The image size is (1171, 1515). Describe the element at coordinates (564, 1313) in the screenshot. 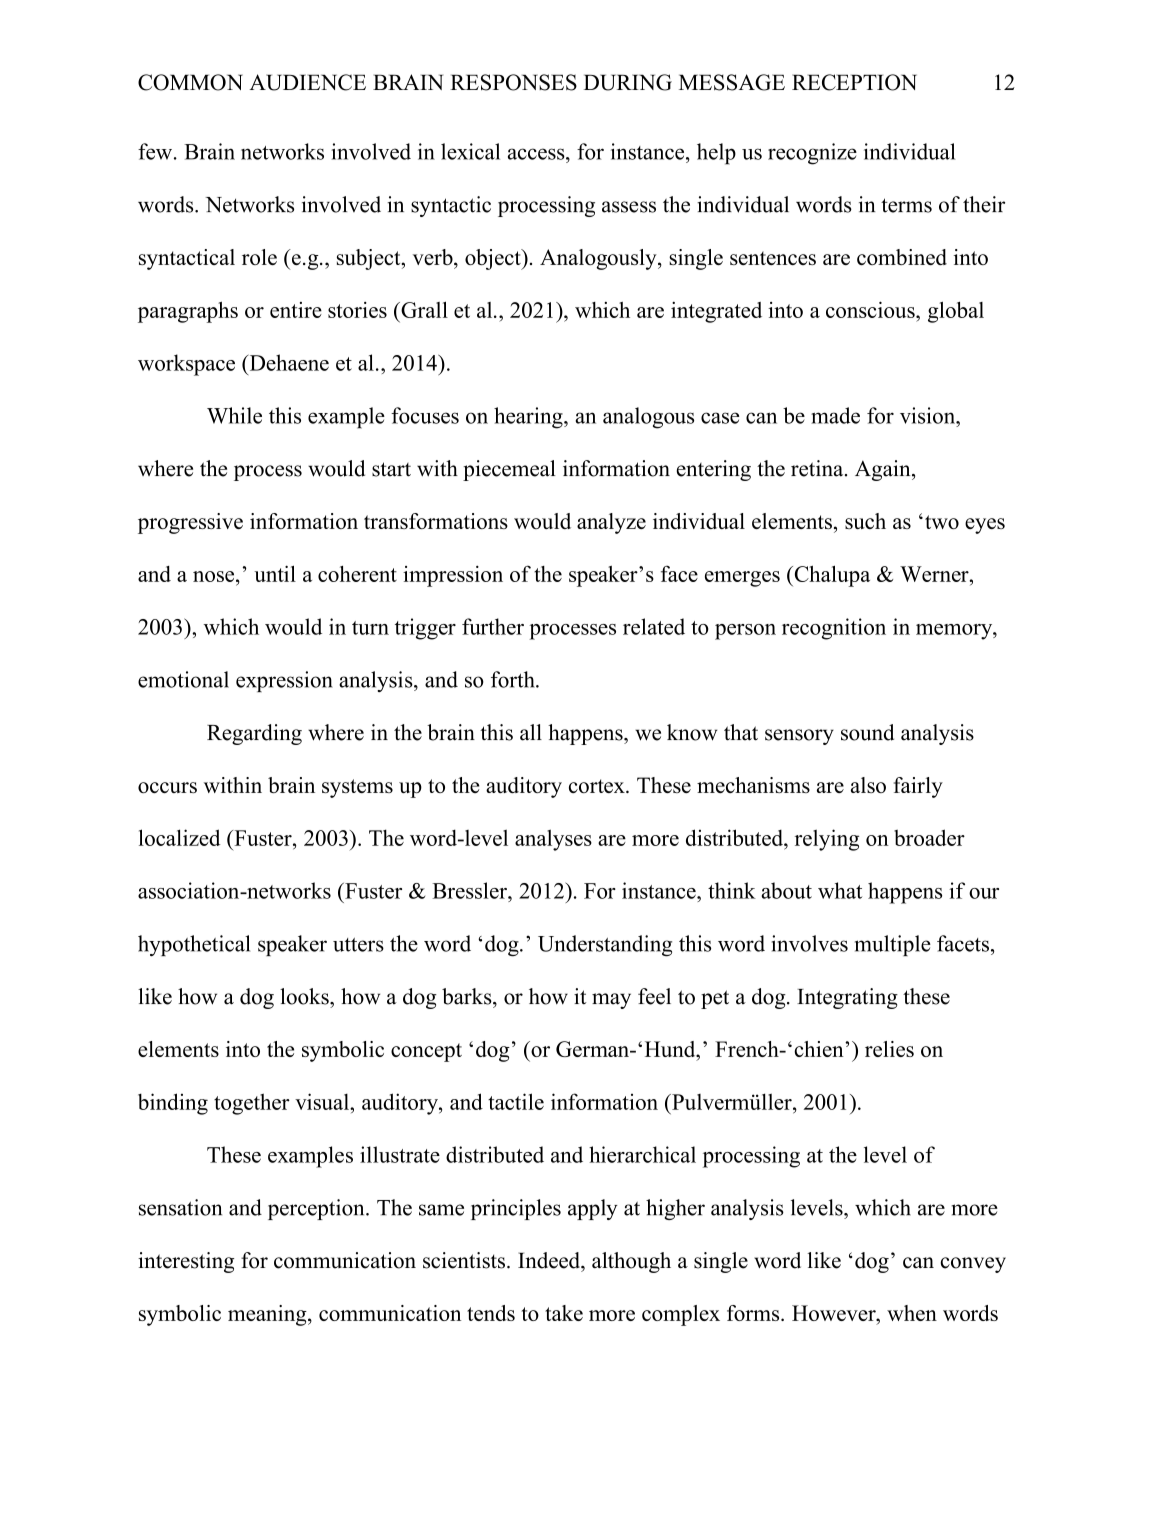

I see `take` at that location.
